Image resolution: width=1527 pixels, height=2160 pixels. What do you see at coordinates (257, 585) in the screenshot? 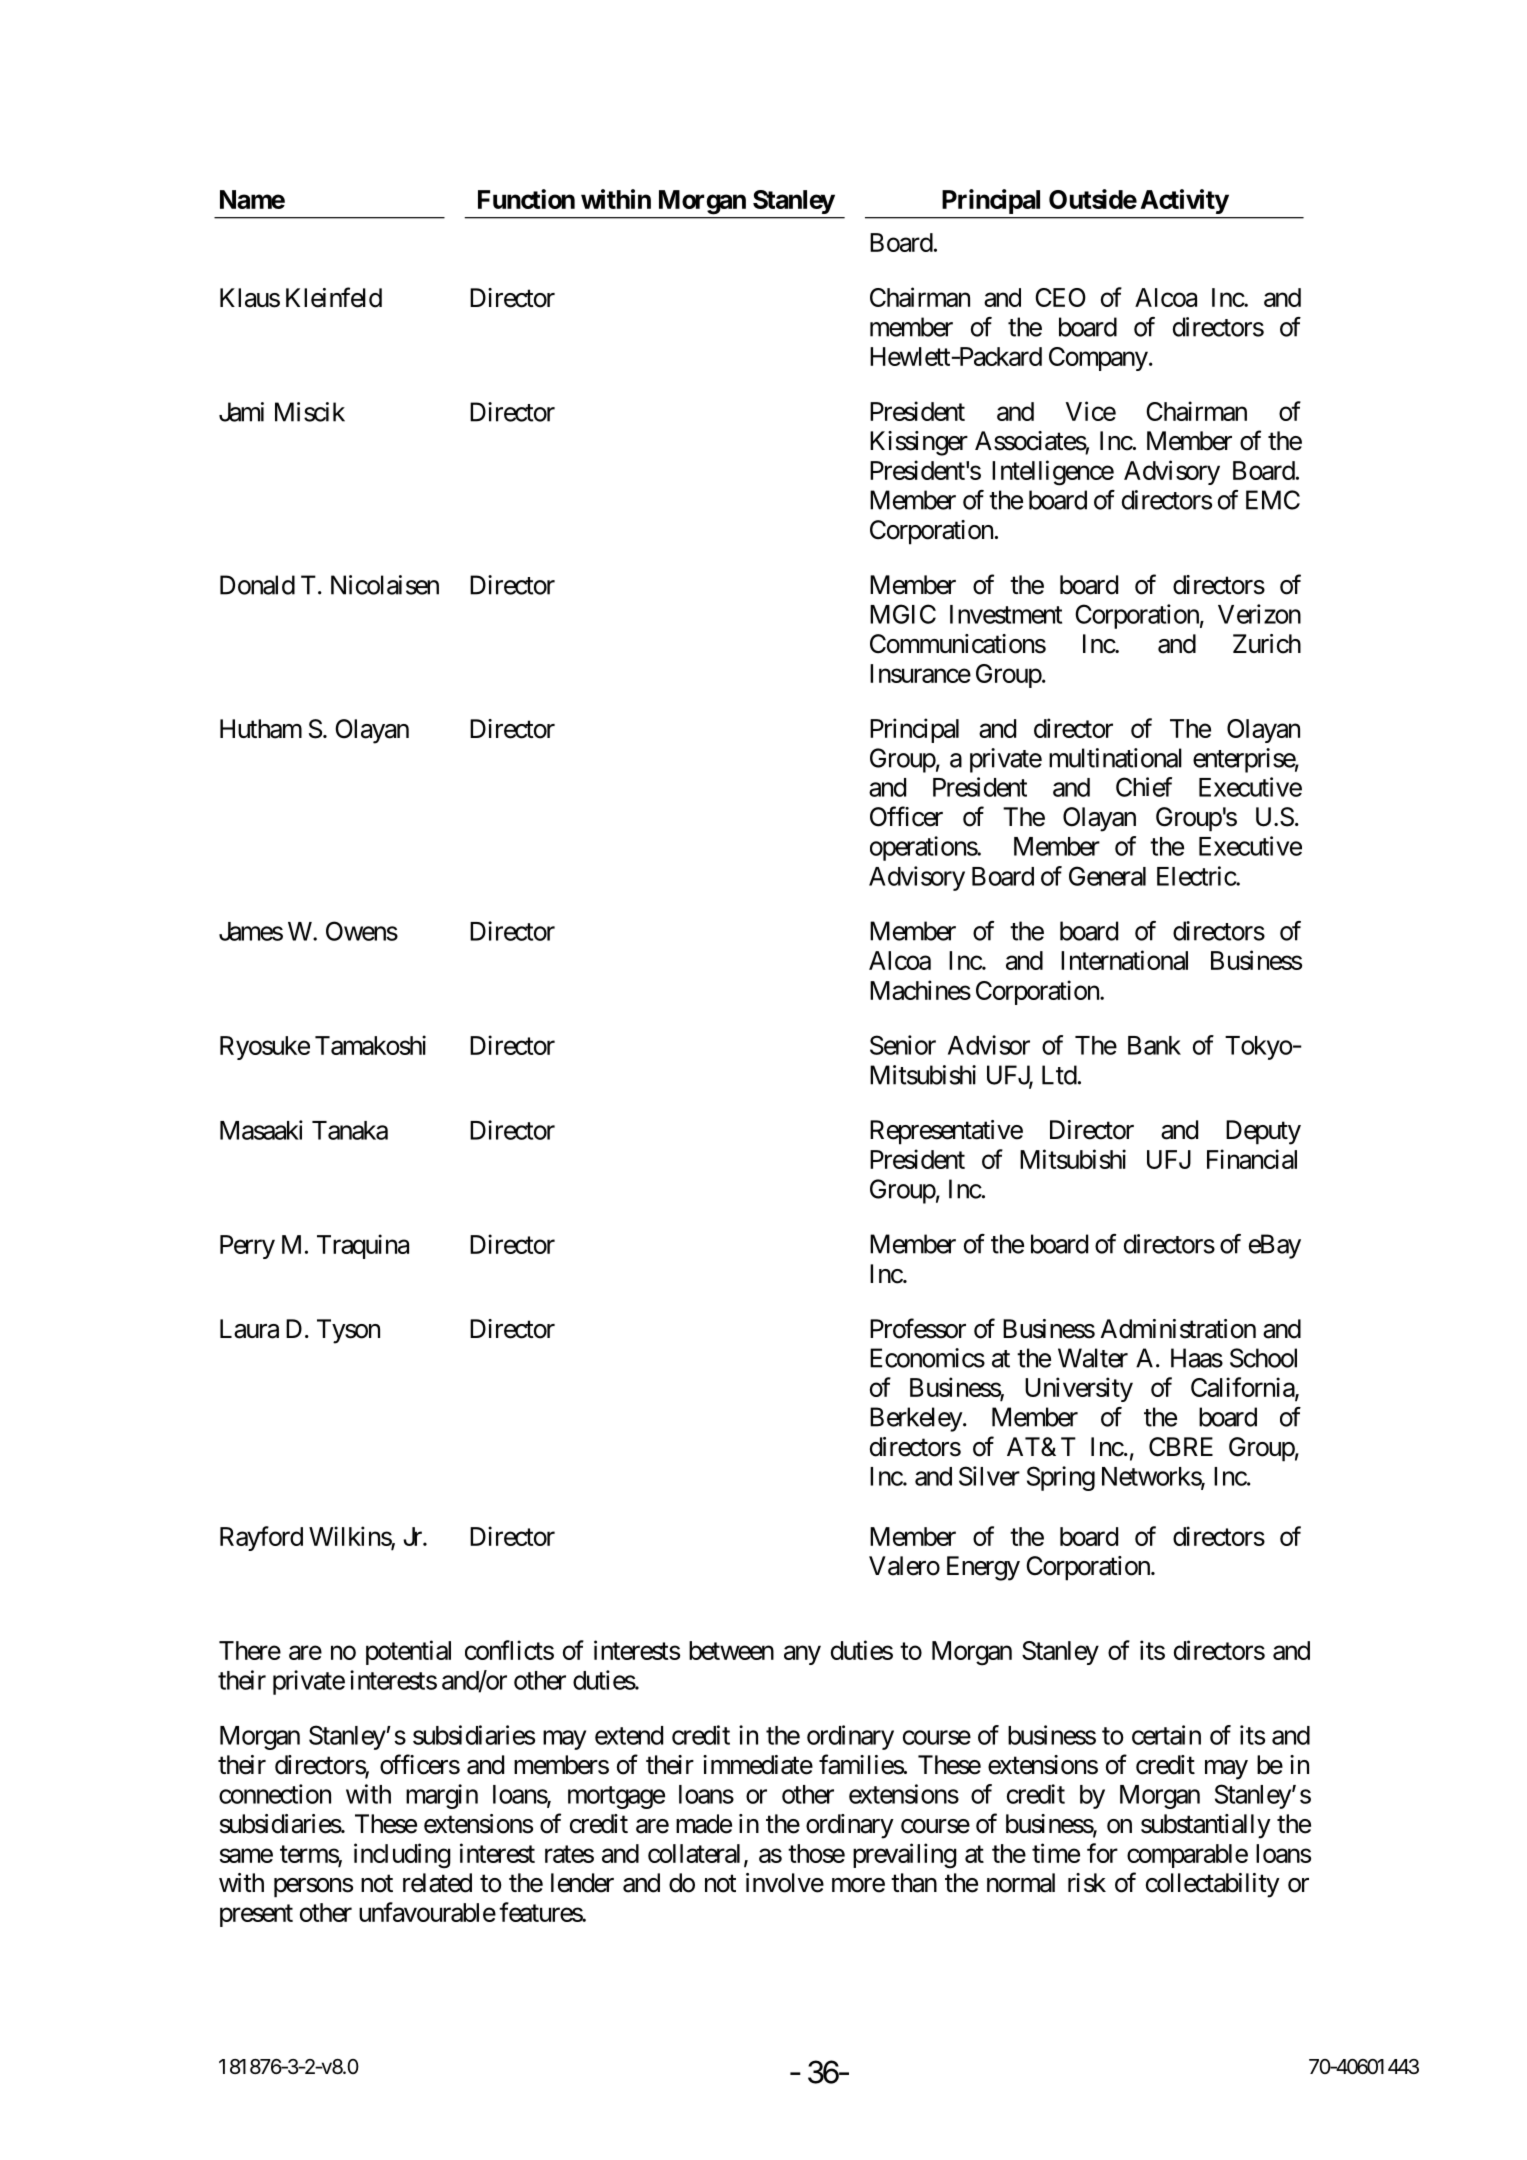
I see `Donald` at bounding box center [257, 585].
